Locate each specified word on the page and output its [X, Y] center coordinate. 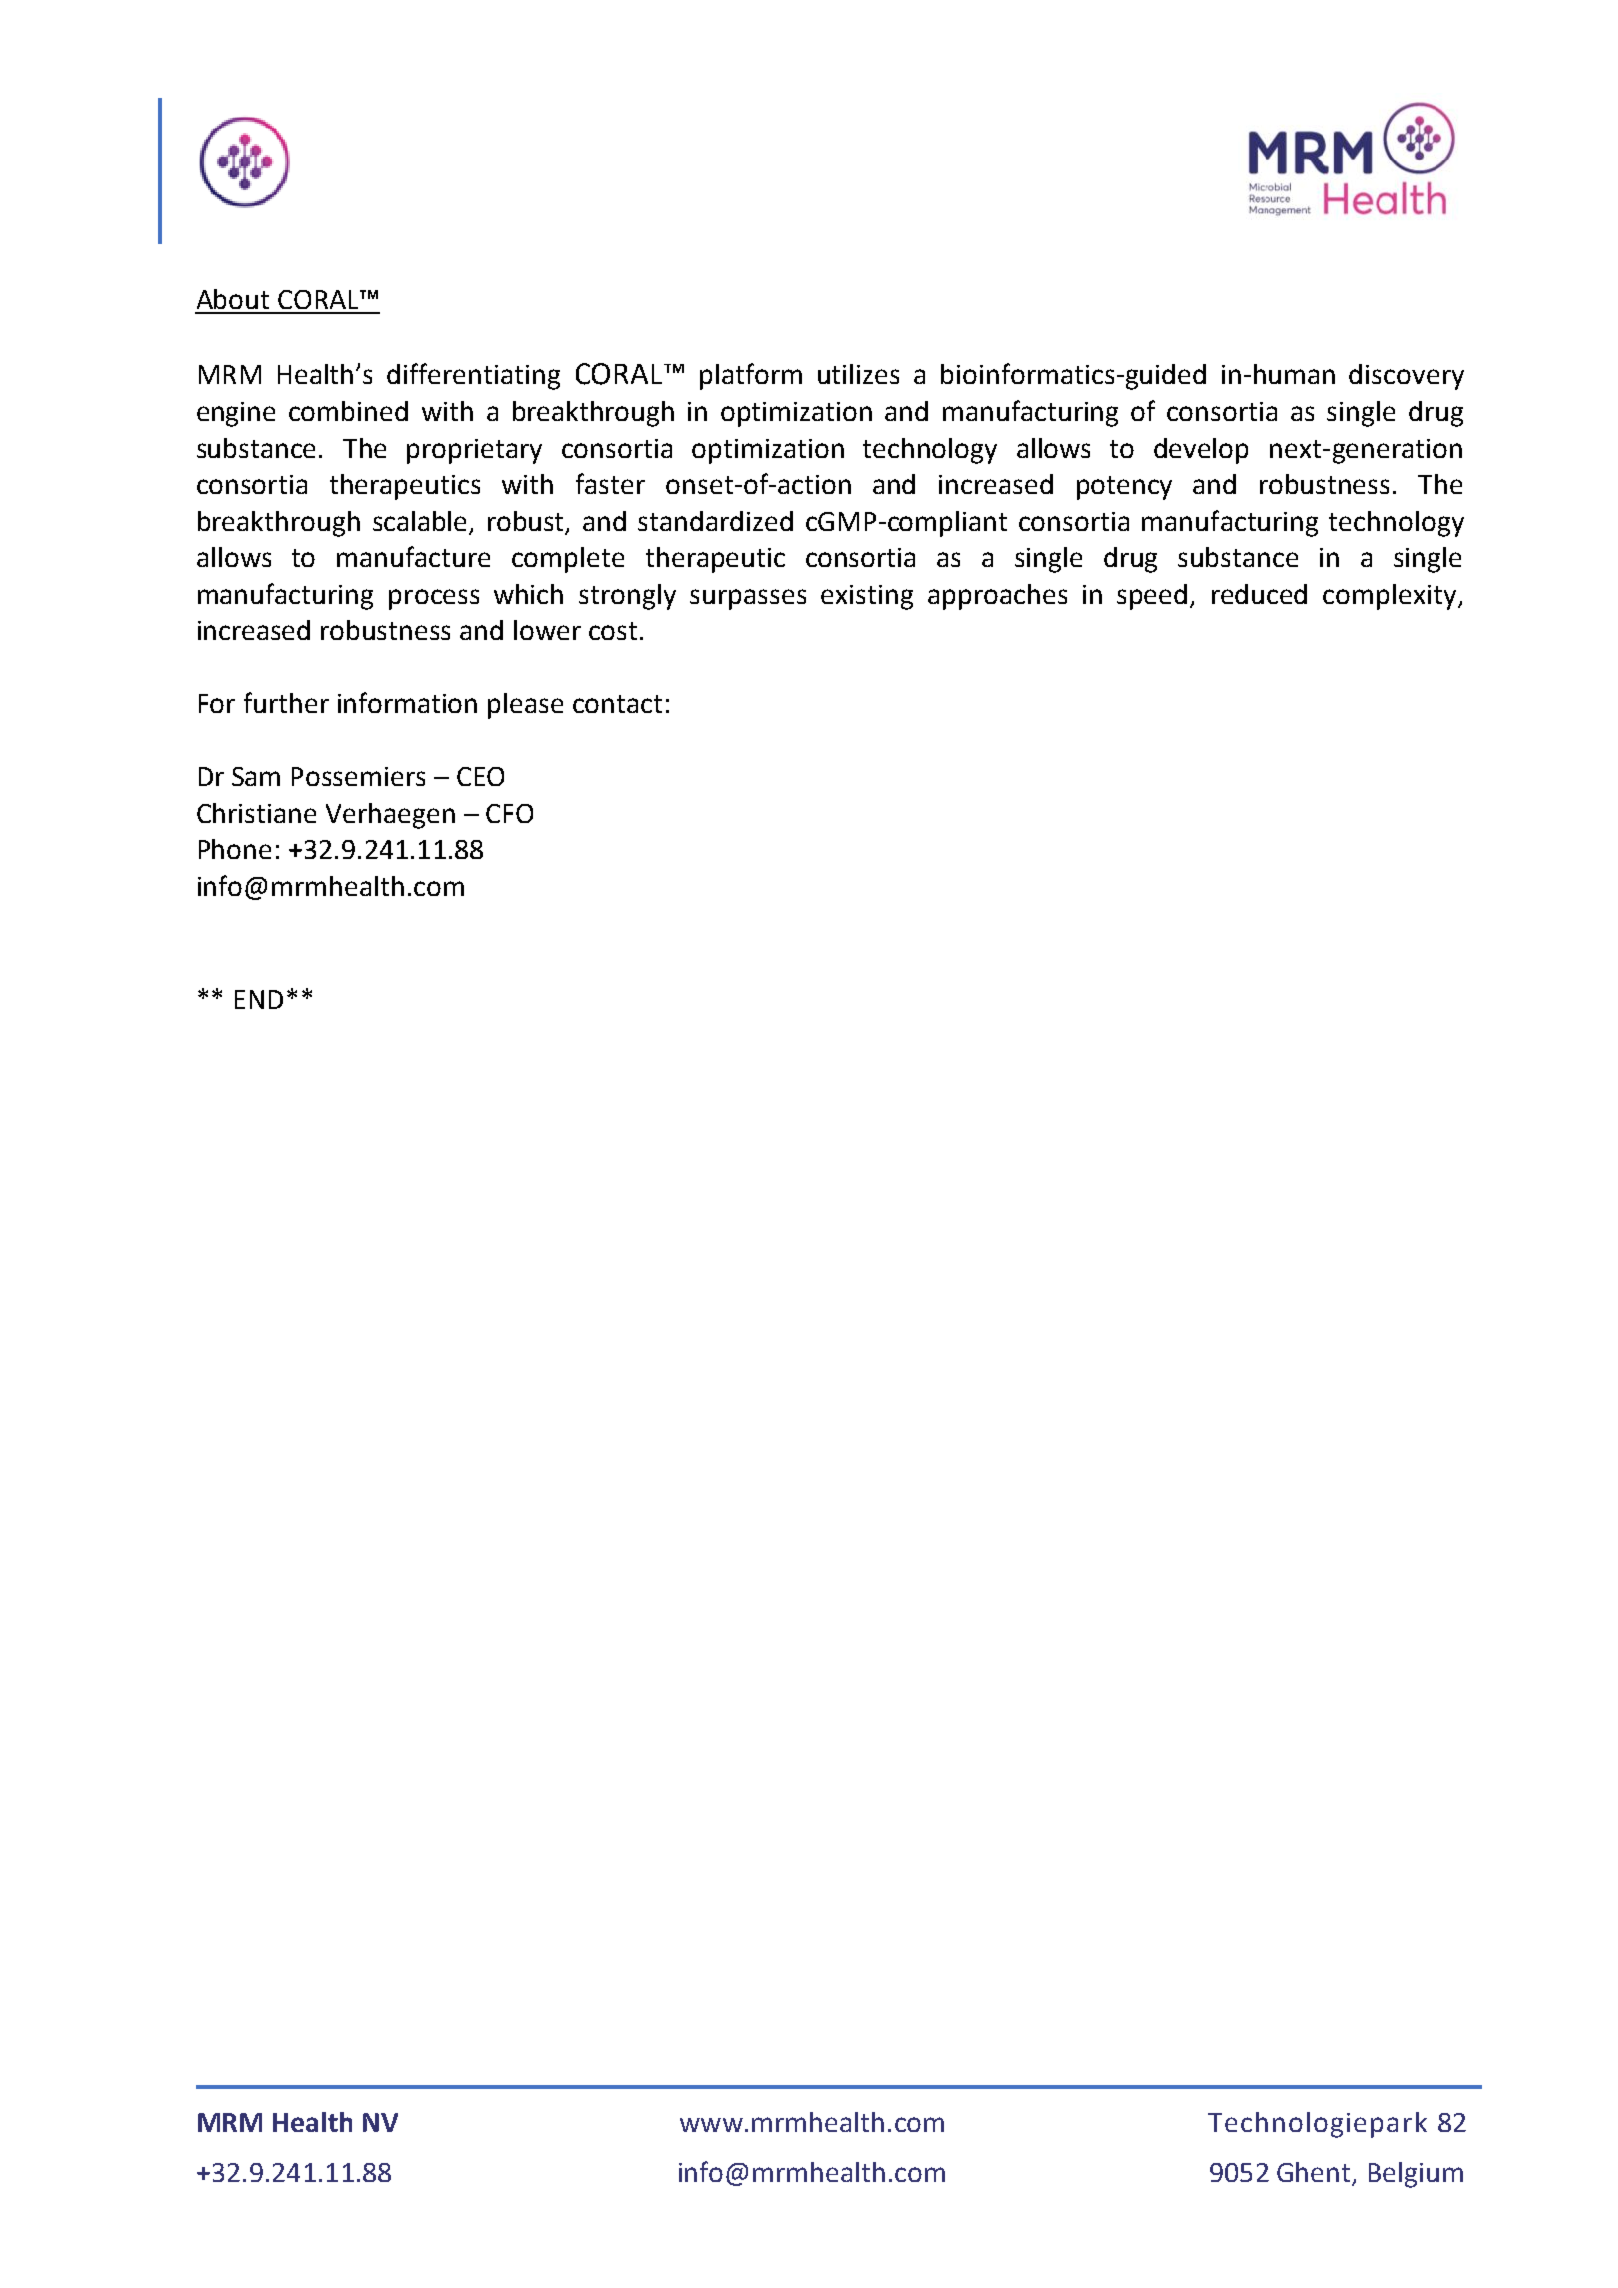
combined [348, 411]
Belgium [1416, 2175]
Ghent [1315, 2173]
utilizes [858, 374]
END [259, 999]
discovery [1406, 377]
